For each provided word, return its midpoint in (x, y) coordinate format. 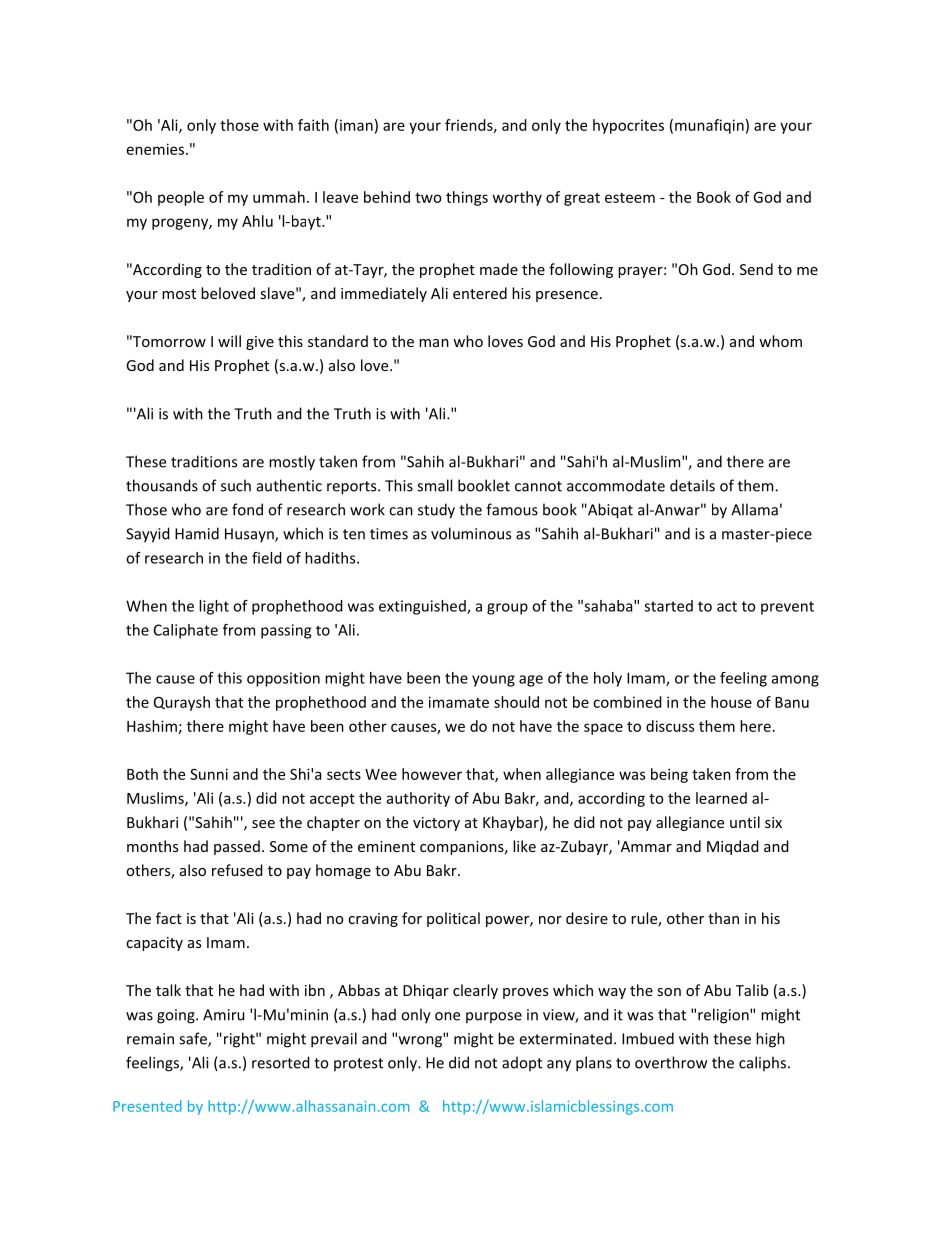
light (214, 607)
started (668, 606)
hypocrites (628, 126)
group (507, 609)
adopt (522, 1063)
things (467, 198)
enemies (157, 149)
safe (194, 1039)
